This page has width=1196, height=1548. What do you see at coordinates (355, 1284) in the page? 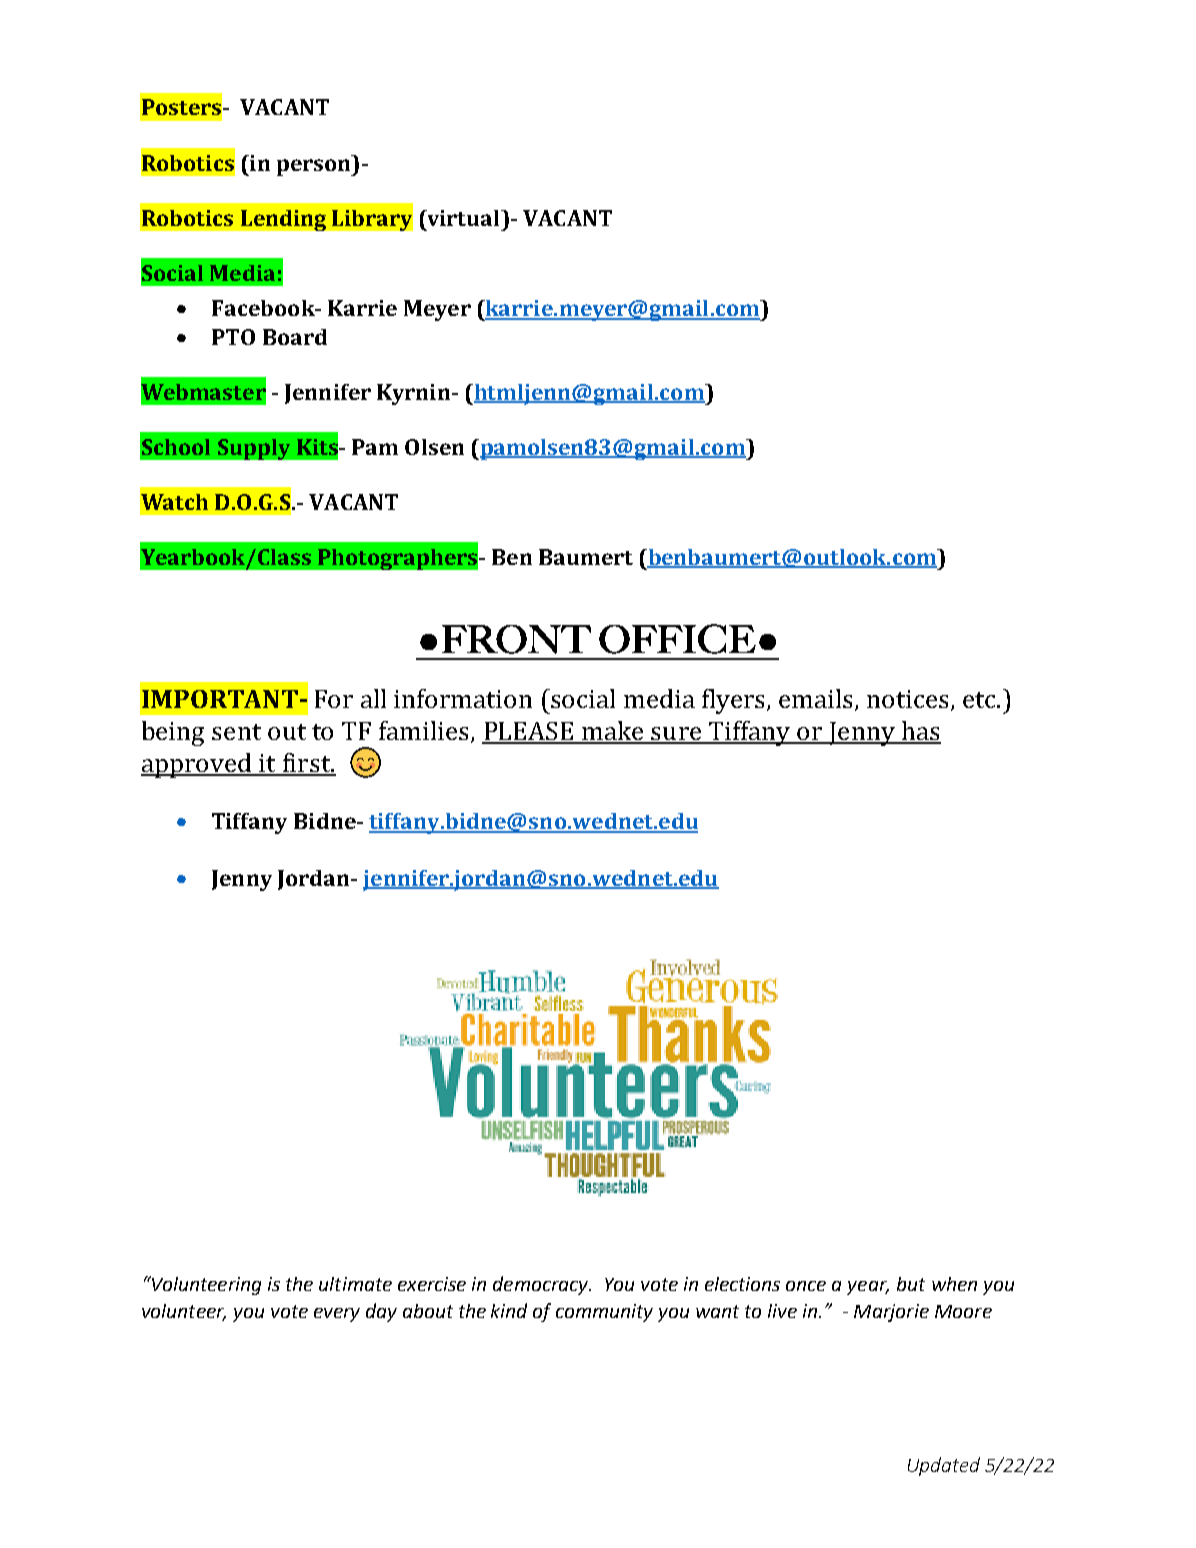
I see `ultimate` at bounding box center [355, 1284].
